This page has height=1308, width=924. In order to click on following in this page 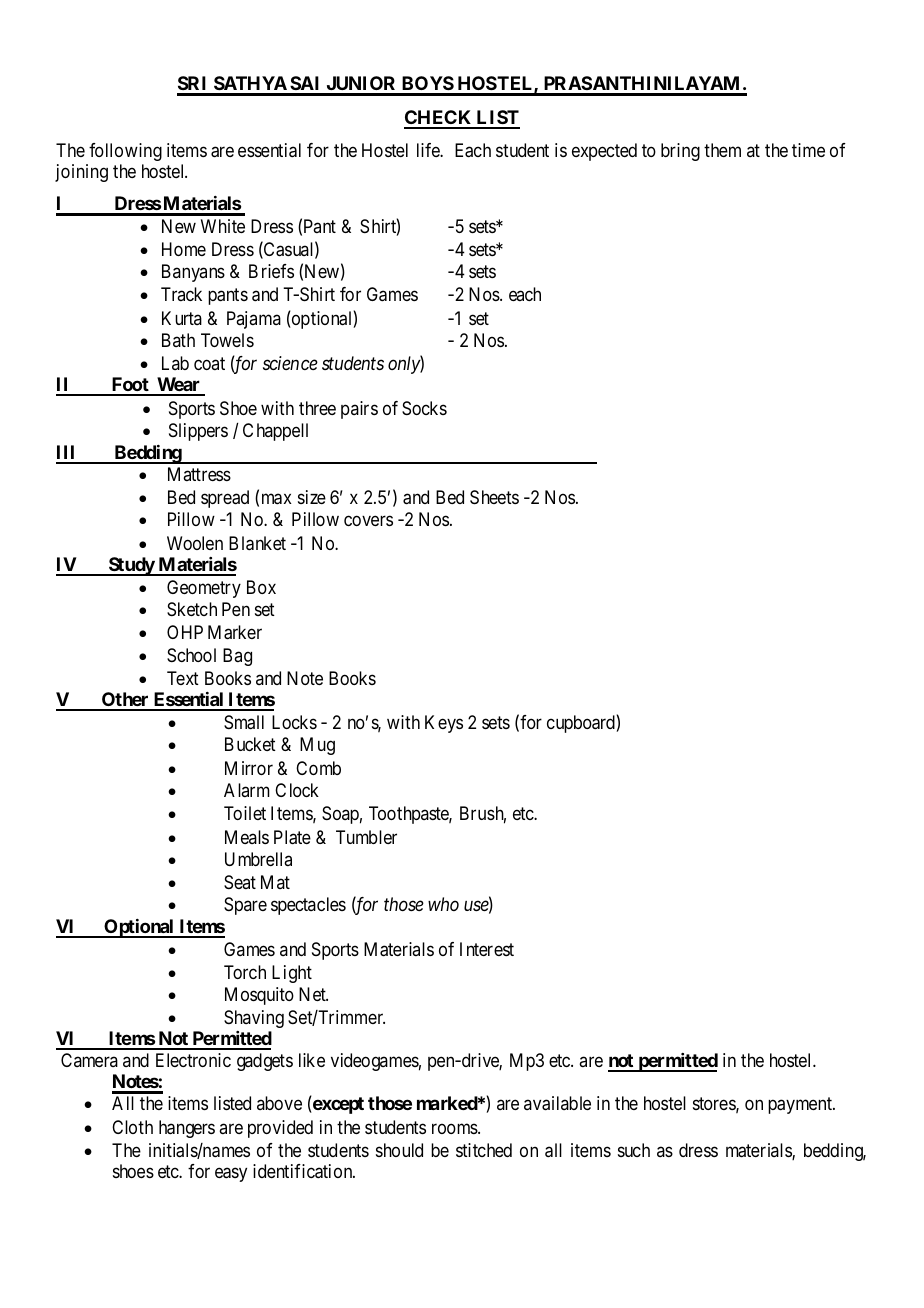, I will do `click(125, 152)`.
